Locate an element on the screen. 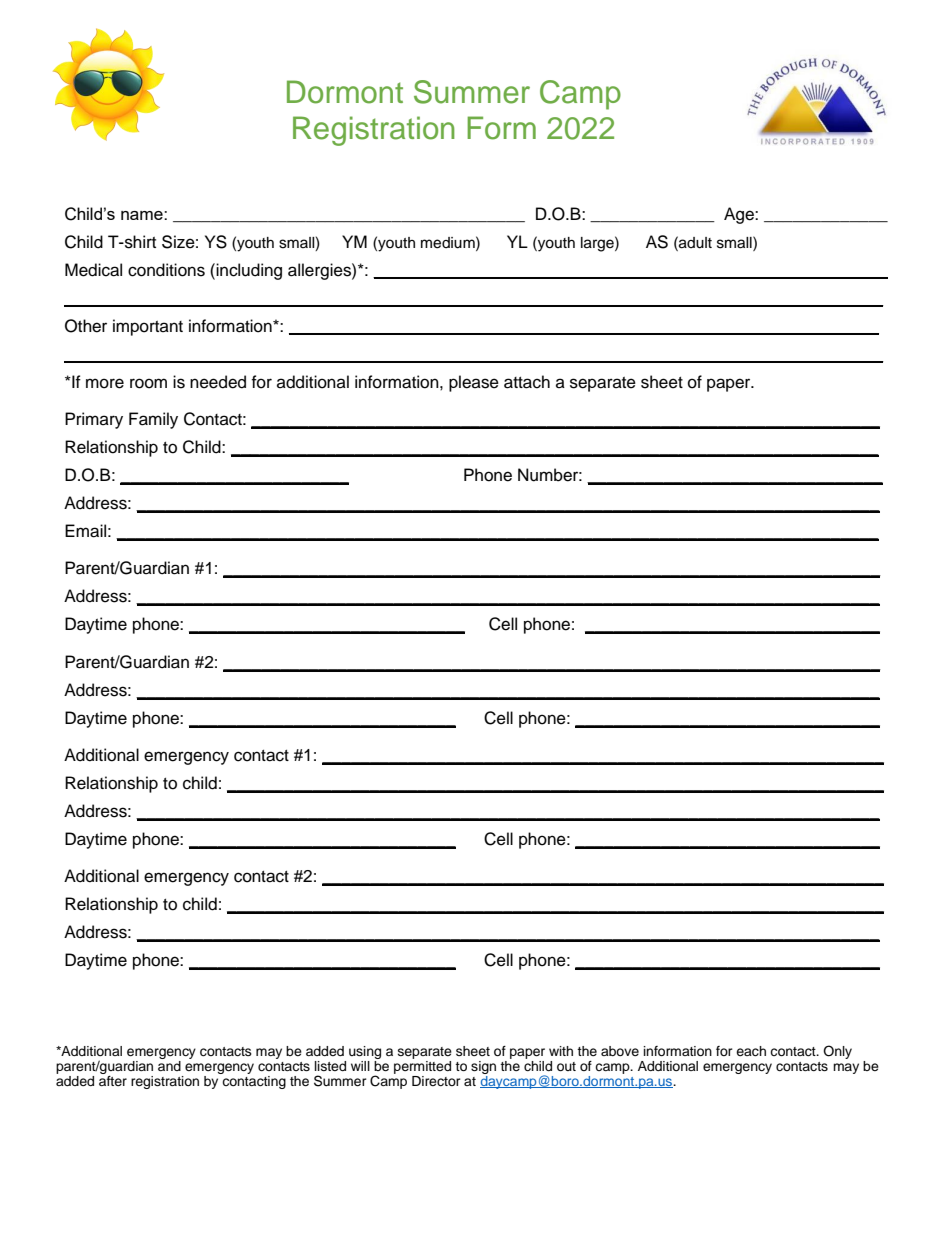  and is located at coordinates (169, 1064).
